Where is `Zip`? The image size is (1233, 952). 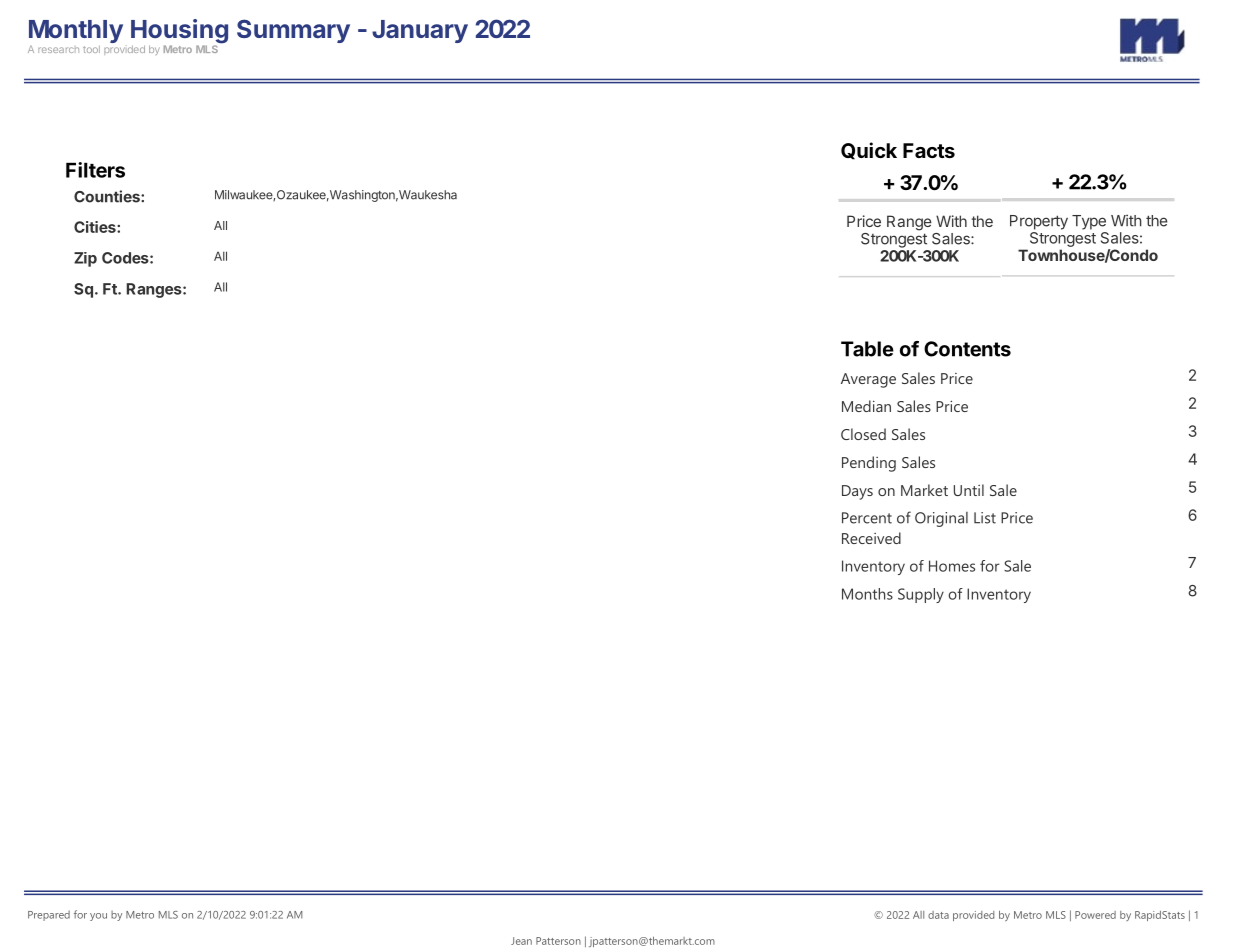 Zip is located at coordinates (85, 259).
